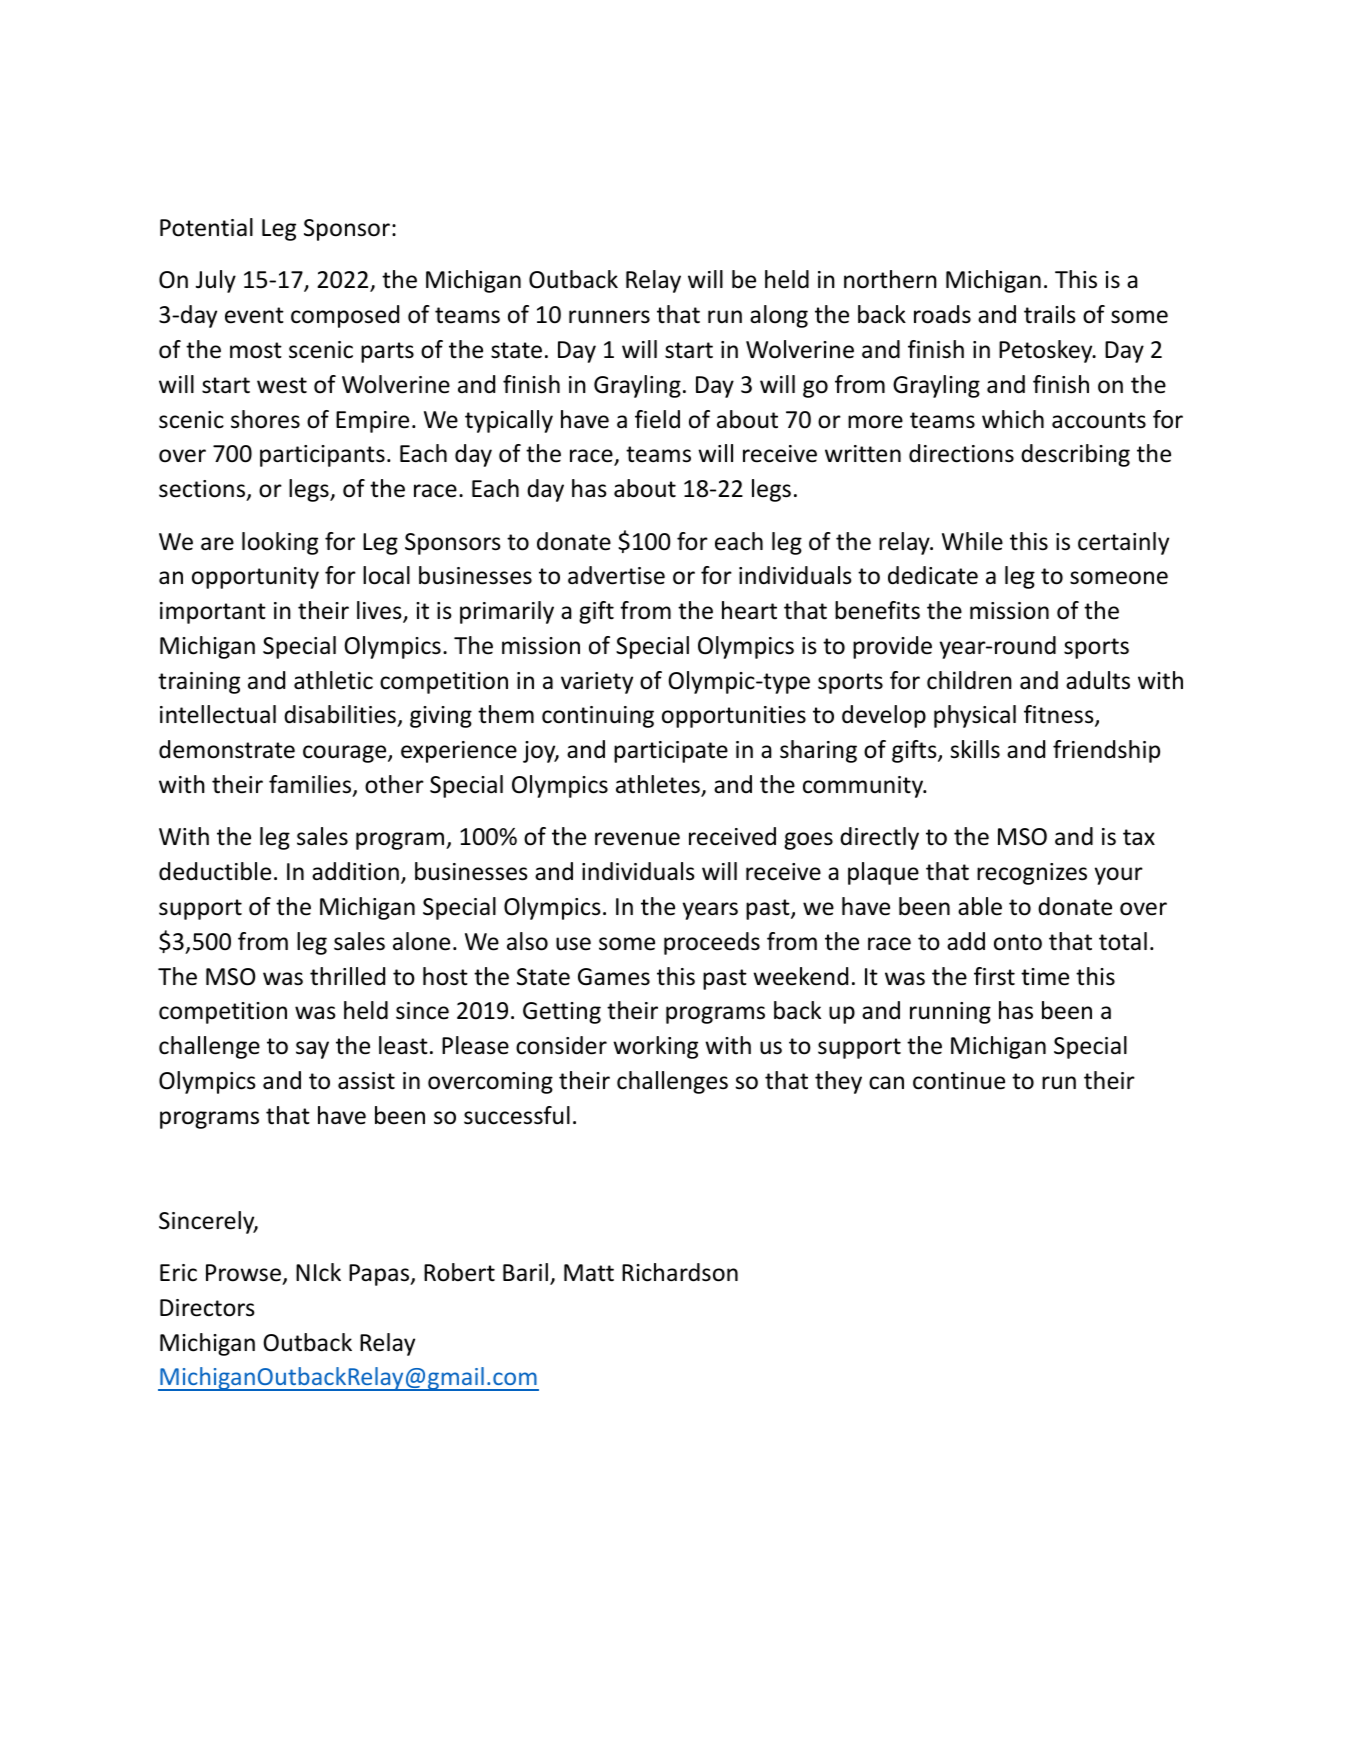 Image resolution: width=1347 pixels, height=1743 pixels. I want to click on running, so click(950, 1013).
